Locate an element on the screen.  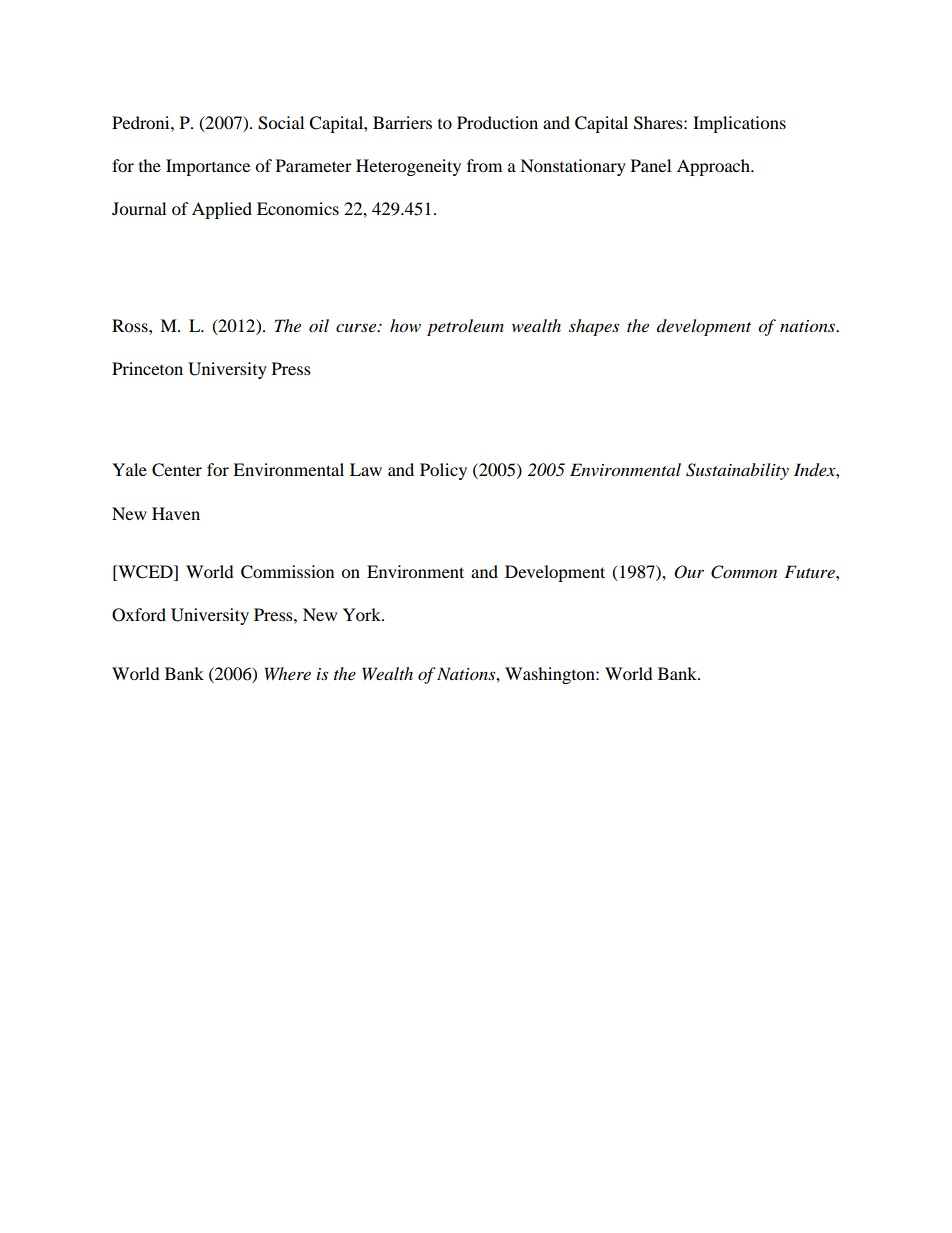
Production is located at coordinates (497, 122).
